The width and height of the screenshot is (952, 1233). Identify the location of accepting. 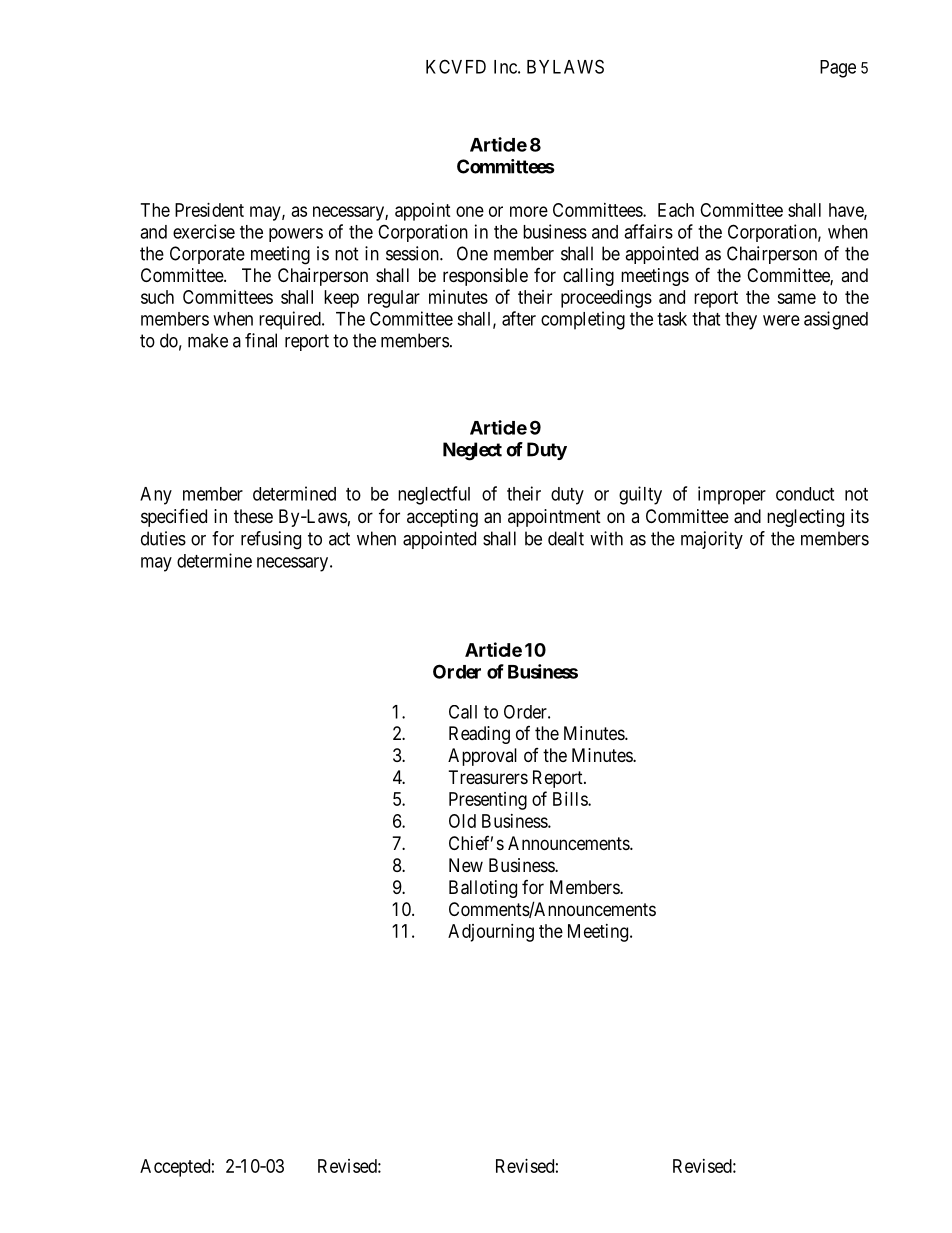
(442, 518).
